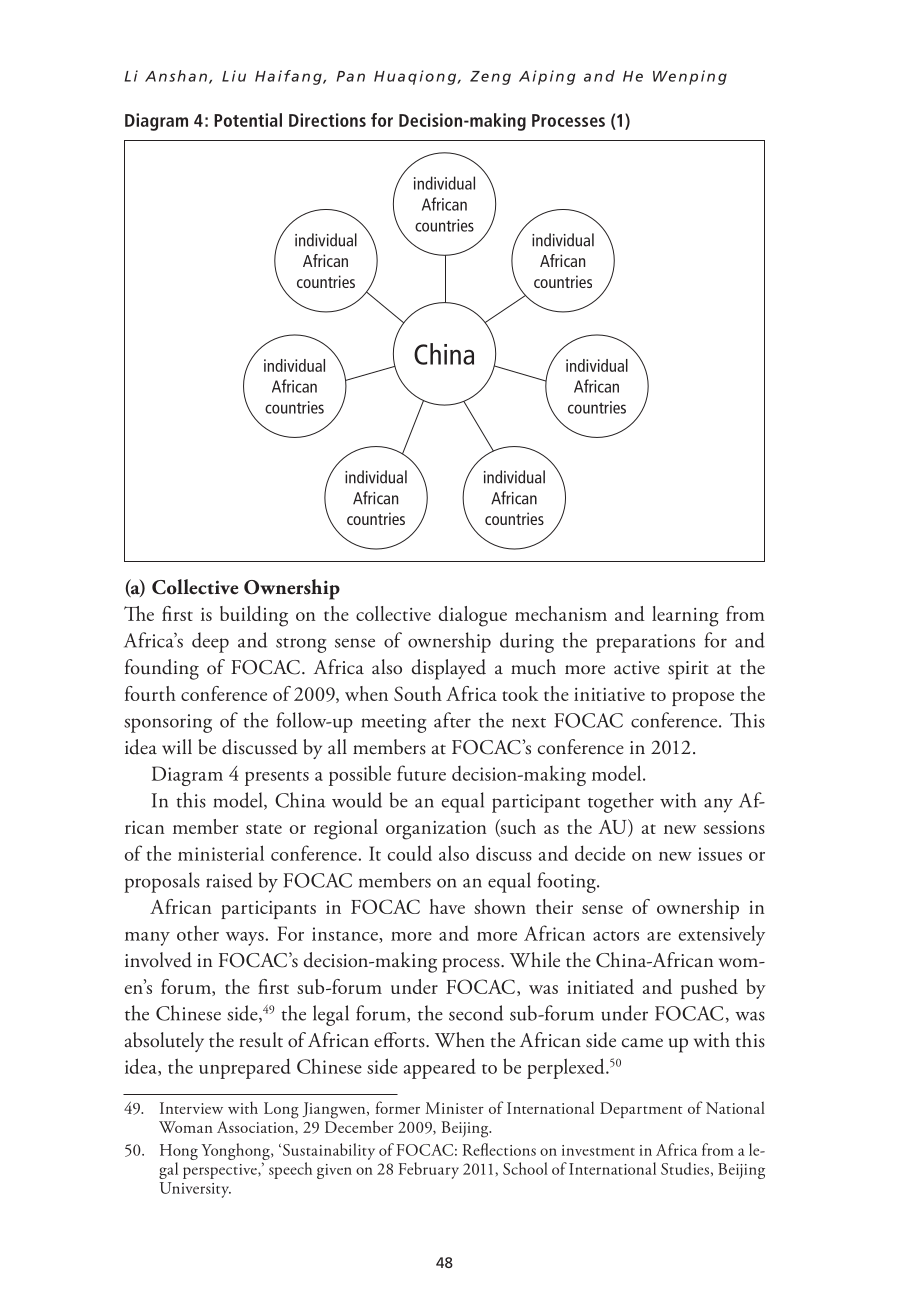 Image resolution: width=916 pixels, height=1316 pixels. What do you see at coordinates (616, 936) in the image?
I see `actors` at bounding box center [616, 936].
